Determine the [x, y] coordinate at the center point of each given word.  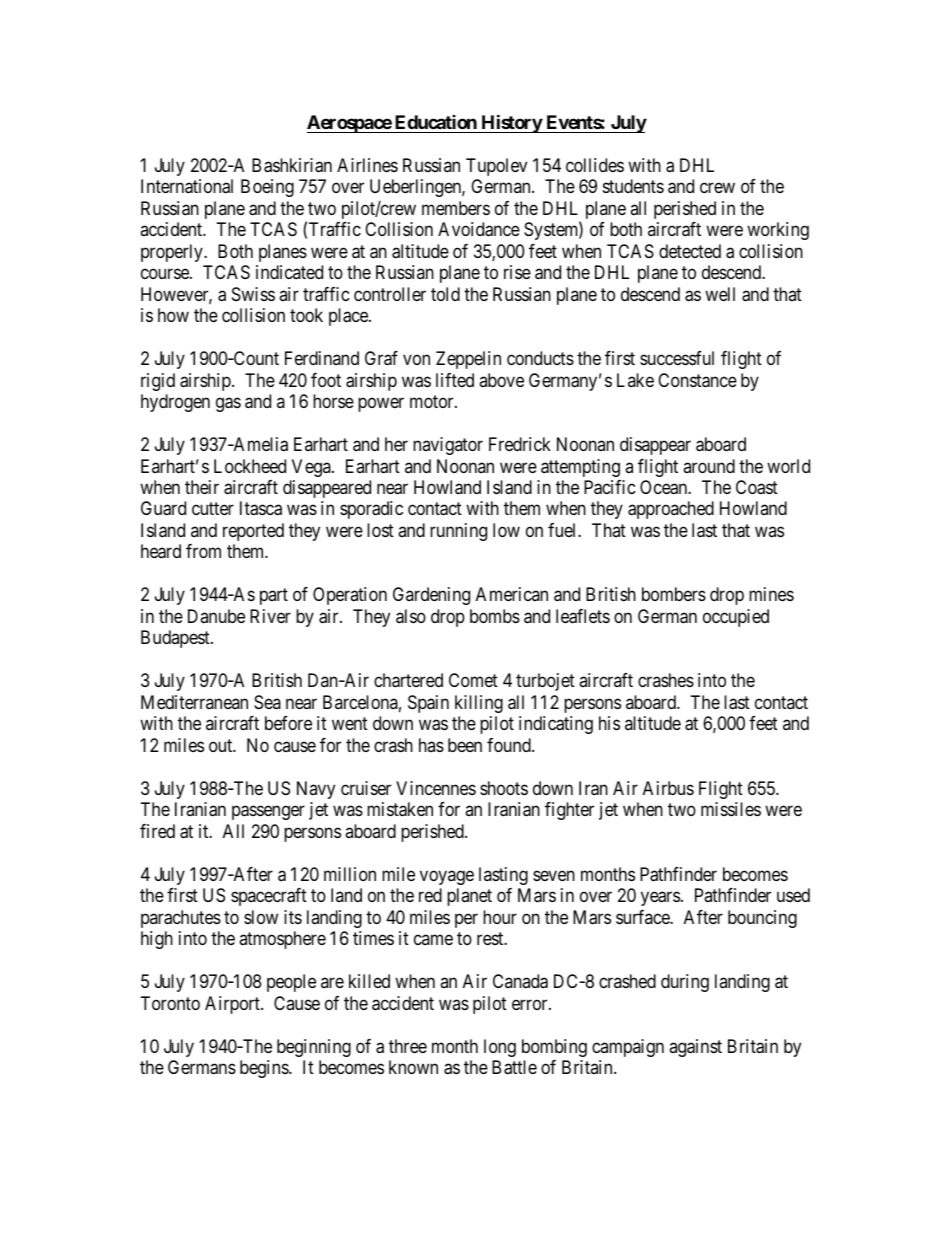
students [633, 186]
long [500, 1048]
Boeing [267, 188]
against [695, 1048]
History [511, 123]
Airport [233, 1005]
